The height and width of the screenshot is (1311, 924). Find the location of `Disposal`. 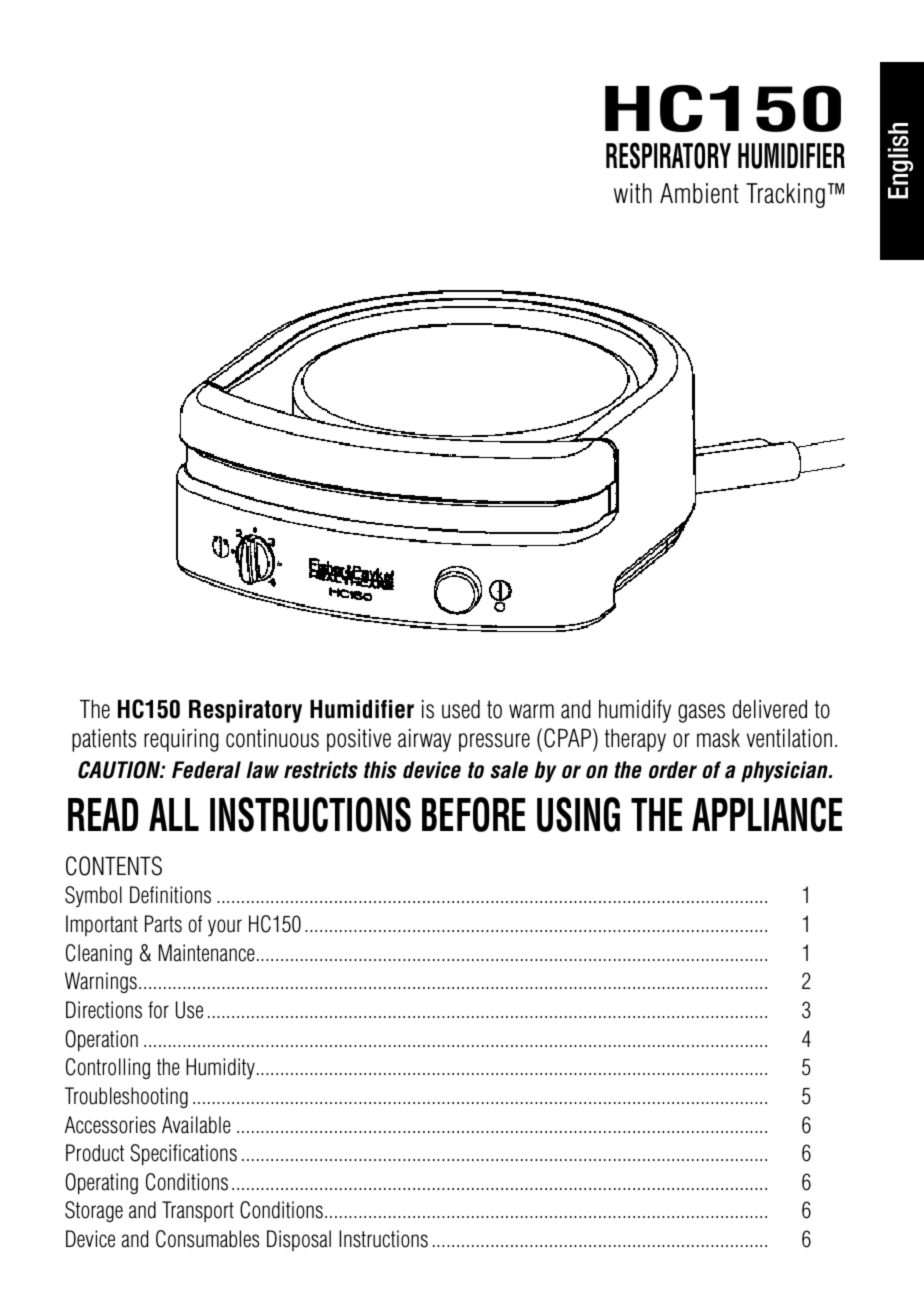

Disposal is located at coordinates (299, 1240).
